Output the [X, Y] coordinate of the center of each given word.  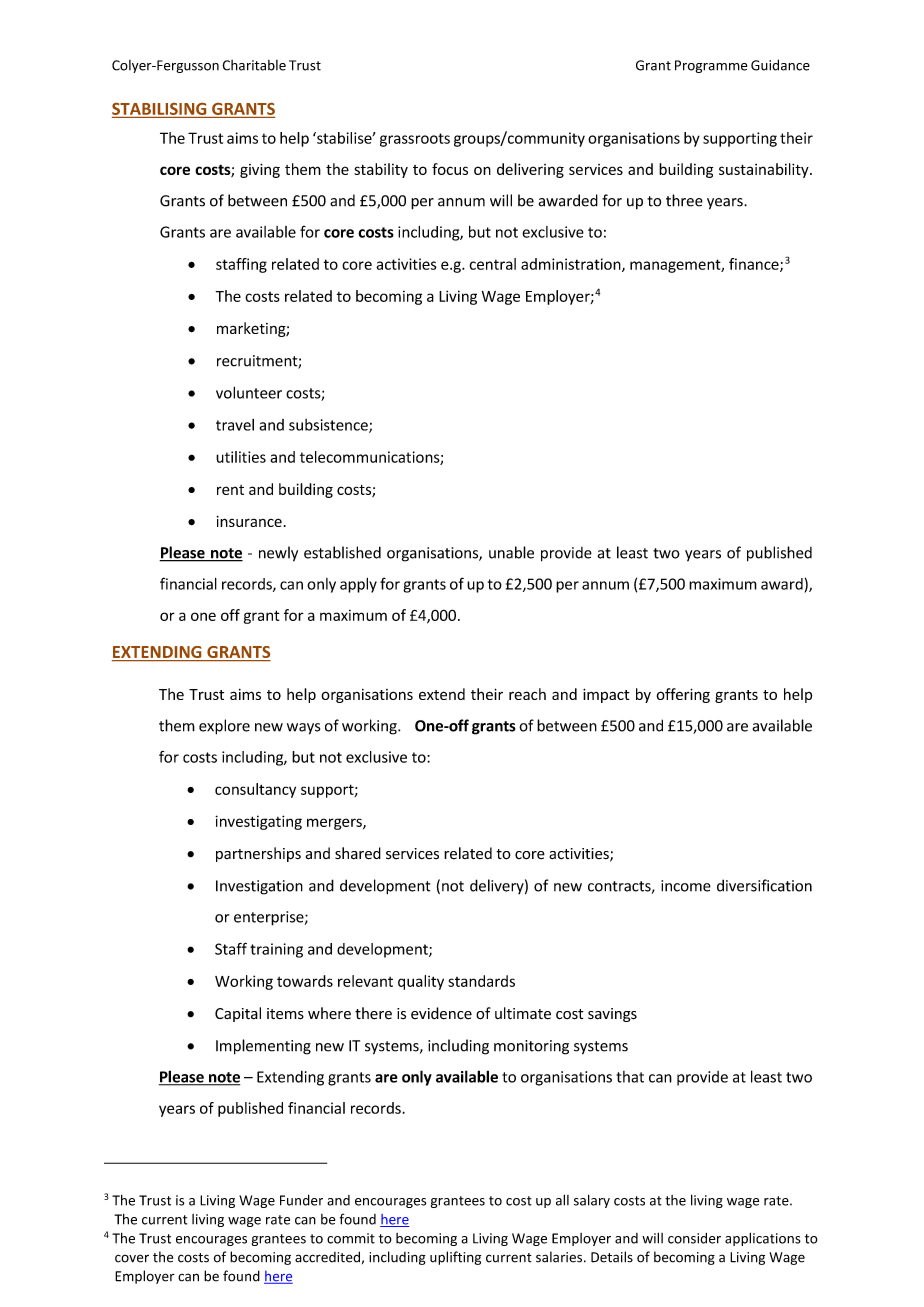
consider [694, 1238]
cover [132, 1258]
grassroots [415, 140]
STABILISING [159, 109]
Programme [711, 66]
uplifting [455, 1258]
